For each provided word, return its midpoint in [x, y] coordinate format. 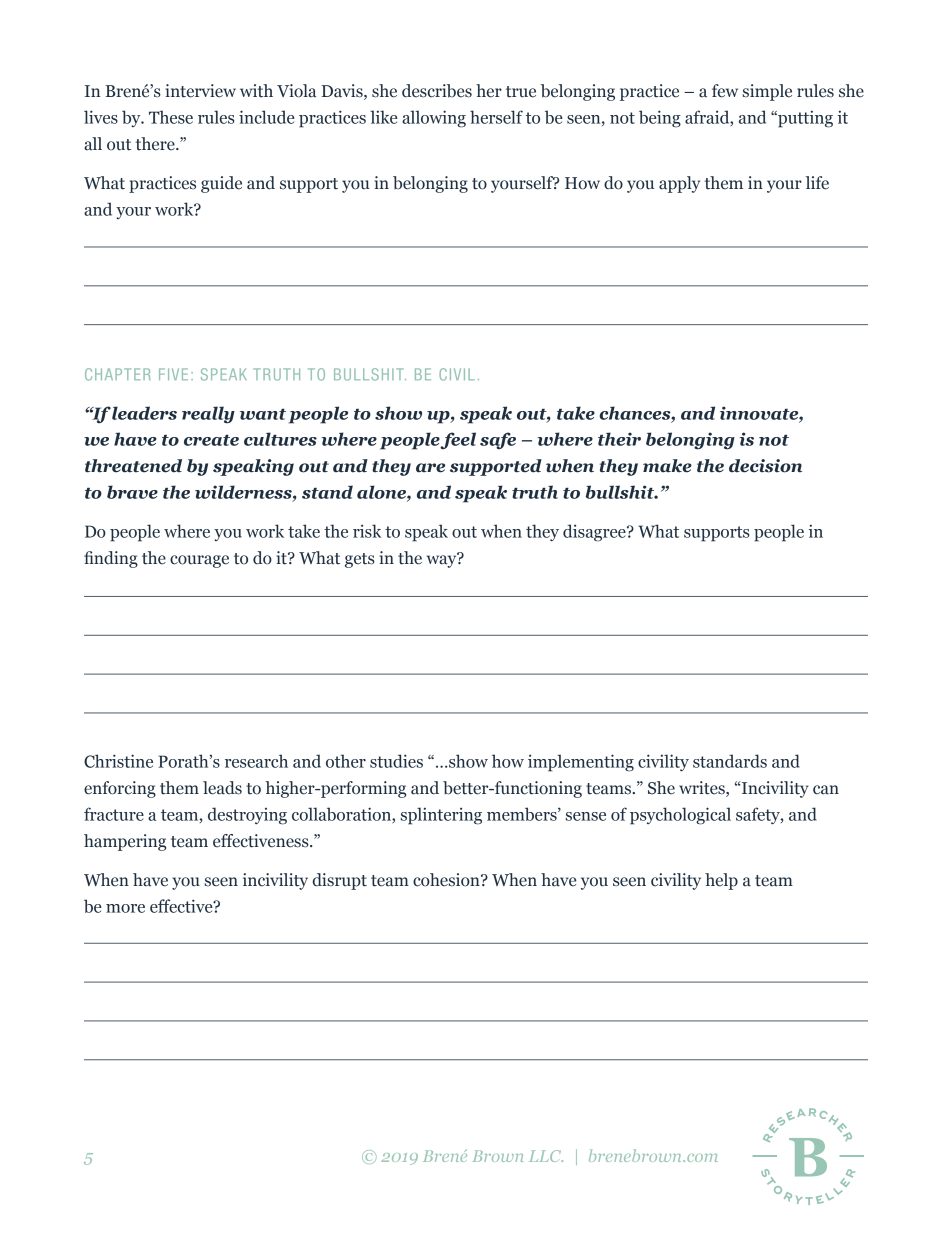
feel [458, 440]
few [725, 91]
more [125, 908]
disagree [595, 533]
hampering [125, 842]
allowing [434, 119]
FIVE [173, 374]
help [721, 881]
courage [199, 561]
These [171, 117]
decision [765, 466]
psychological [680, 816]
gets [360, 560]
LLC [546, 1156]
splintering [441, 816]
